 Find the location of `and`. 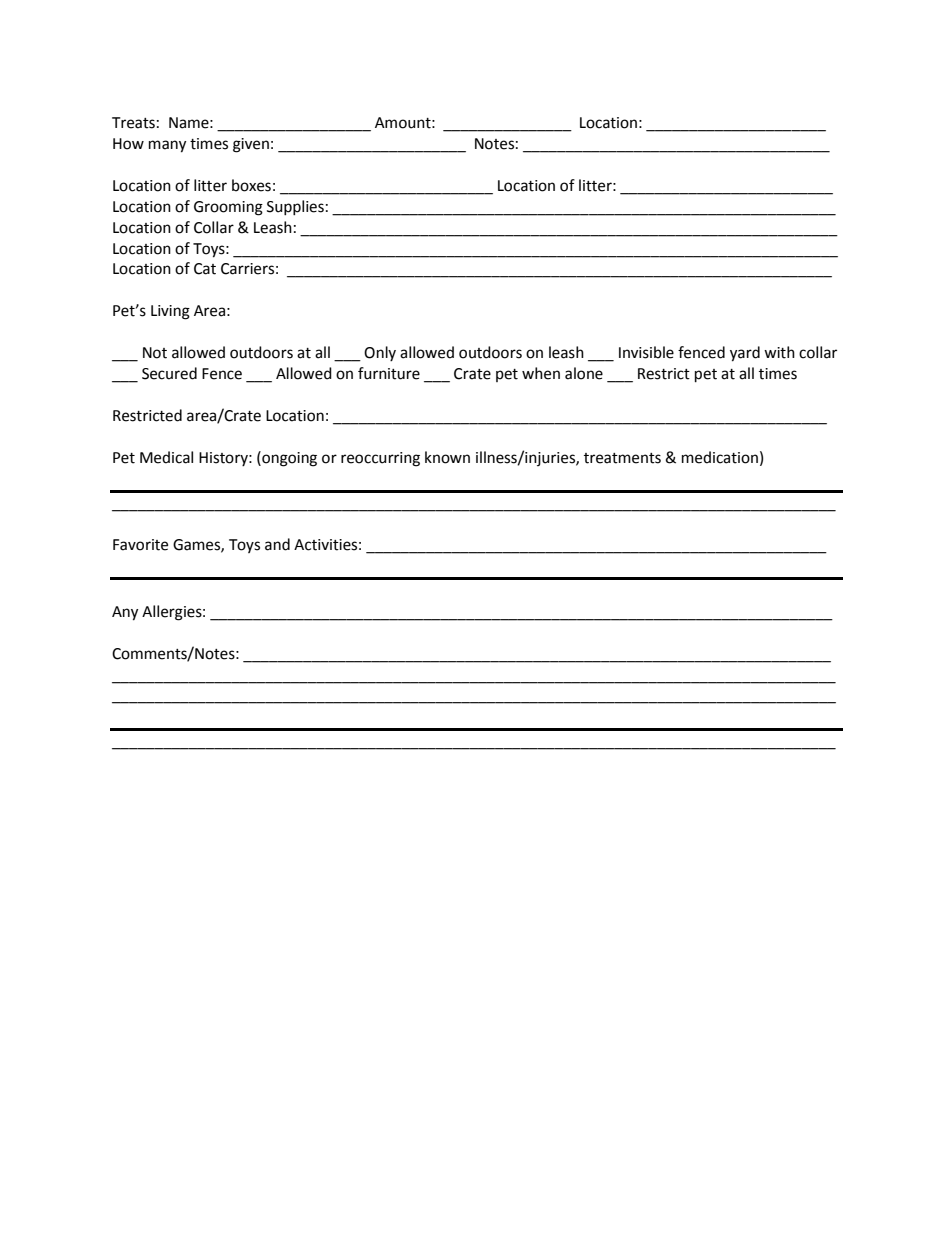

and is located at coordinates (277, 544).
